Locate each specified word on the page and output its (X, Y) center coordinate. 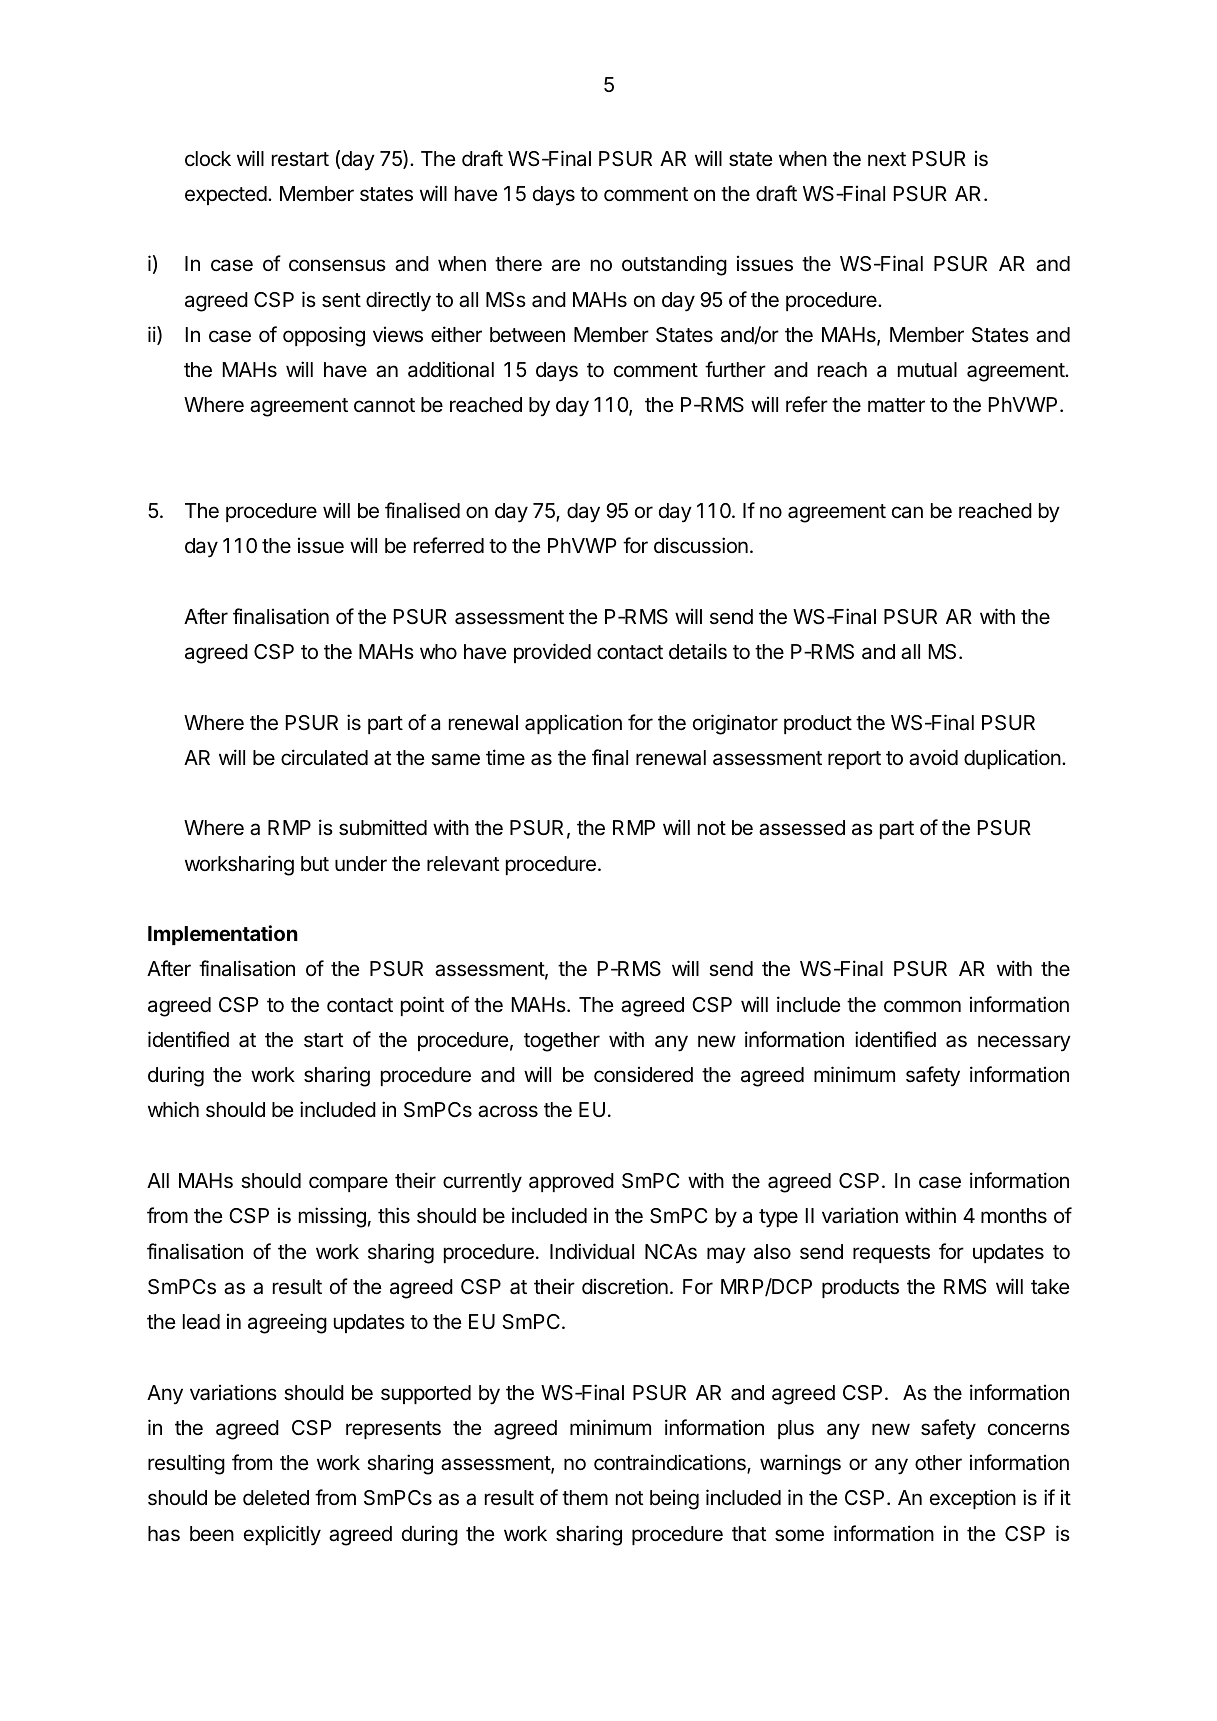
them (585, 1497)
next (887, 159)
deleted (276, 1497)
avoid (933, 757)
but (315, 863)
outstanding (674, 265)
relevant (463, 863)
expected (226, 195)
